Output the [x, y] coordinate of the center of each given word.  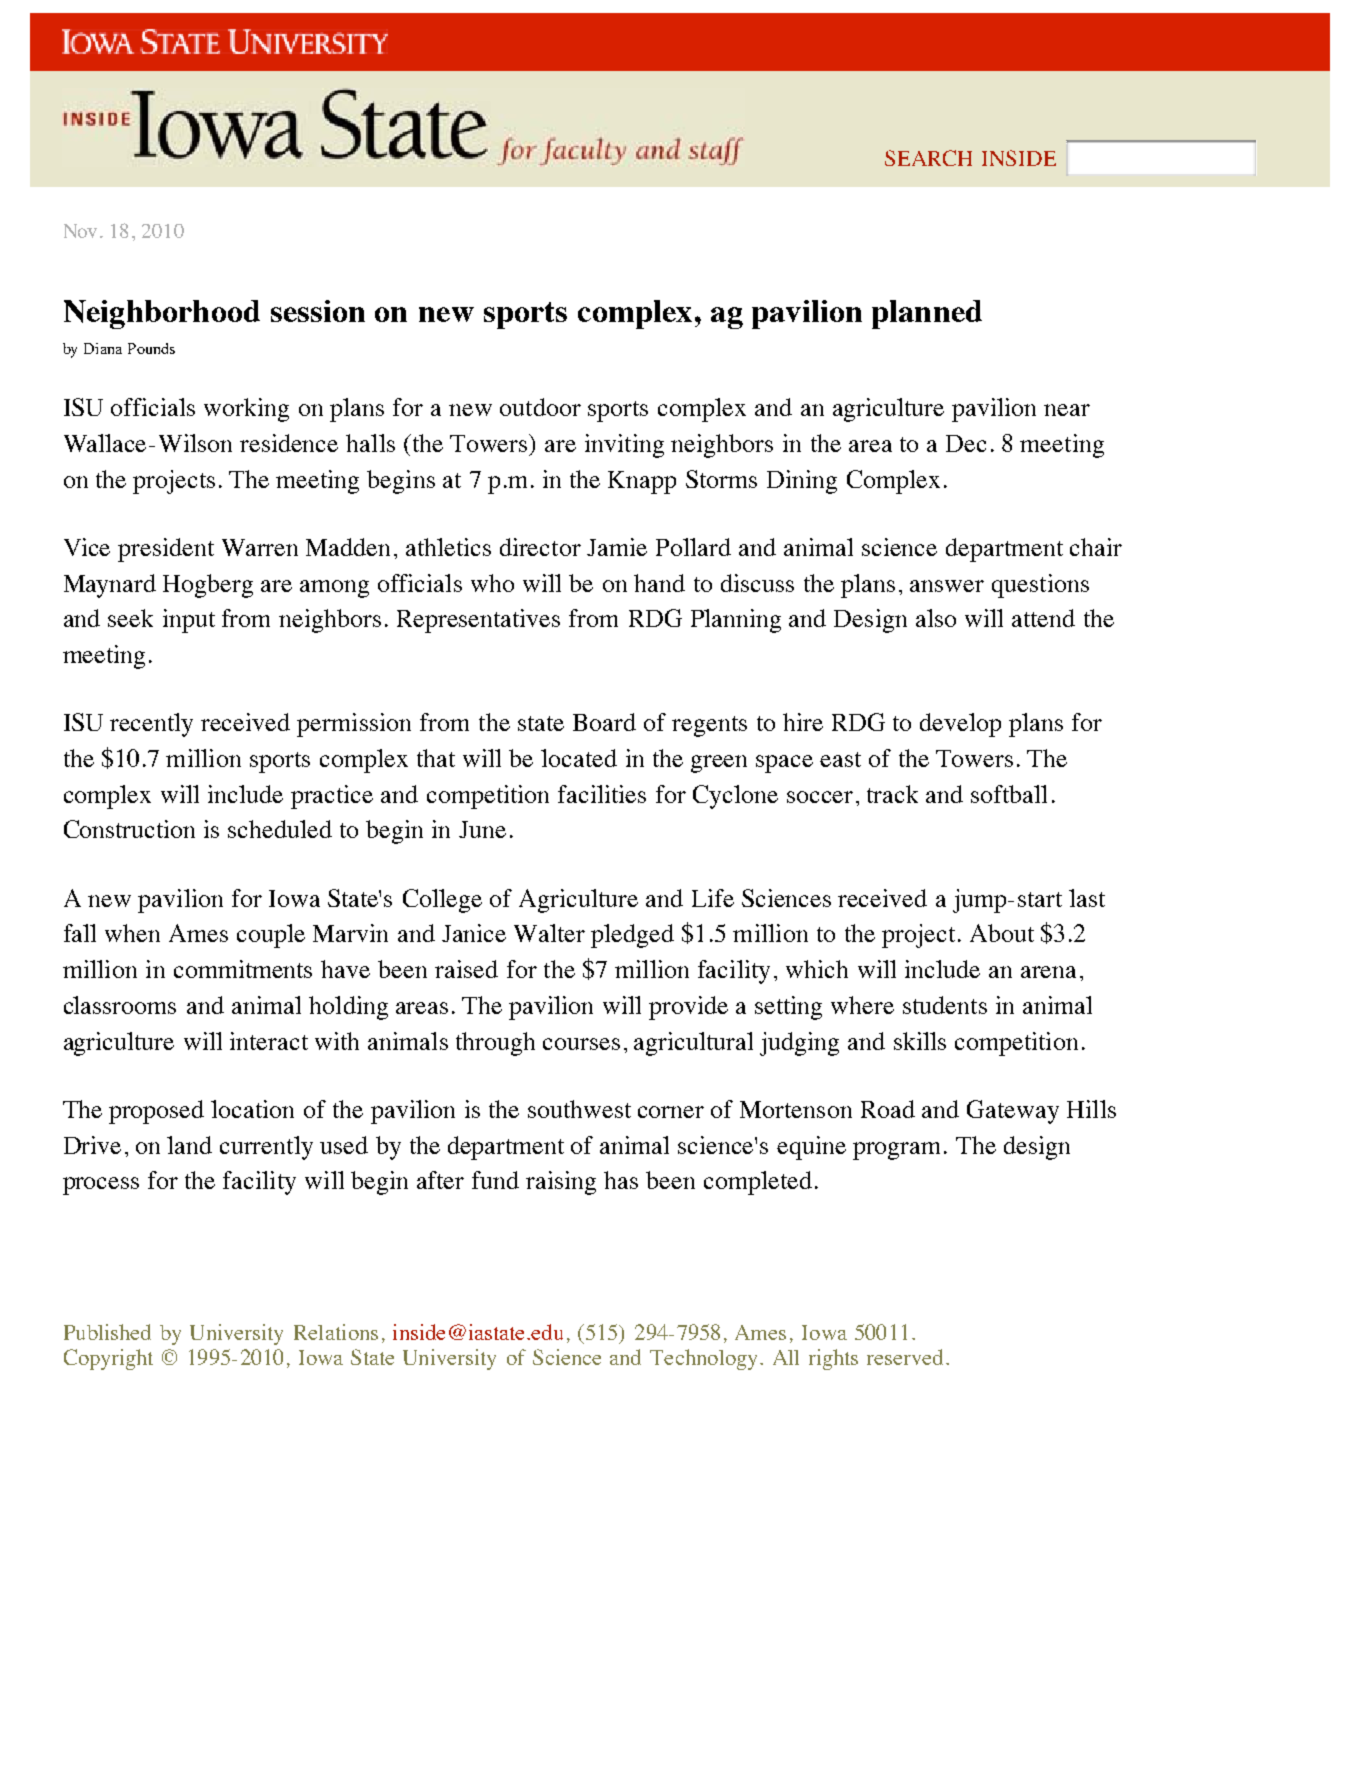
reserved [905, 1357]
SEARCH [928, 158]
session [318, 311]
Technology [705, 1359]
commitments [243, 969]
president [166, 550]
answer [947, 586]
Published [107, 1332]
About [1002, 933]
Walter [549, 933]
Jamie [617, 547]
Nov [82, 231]
